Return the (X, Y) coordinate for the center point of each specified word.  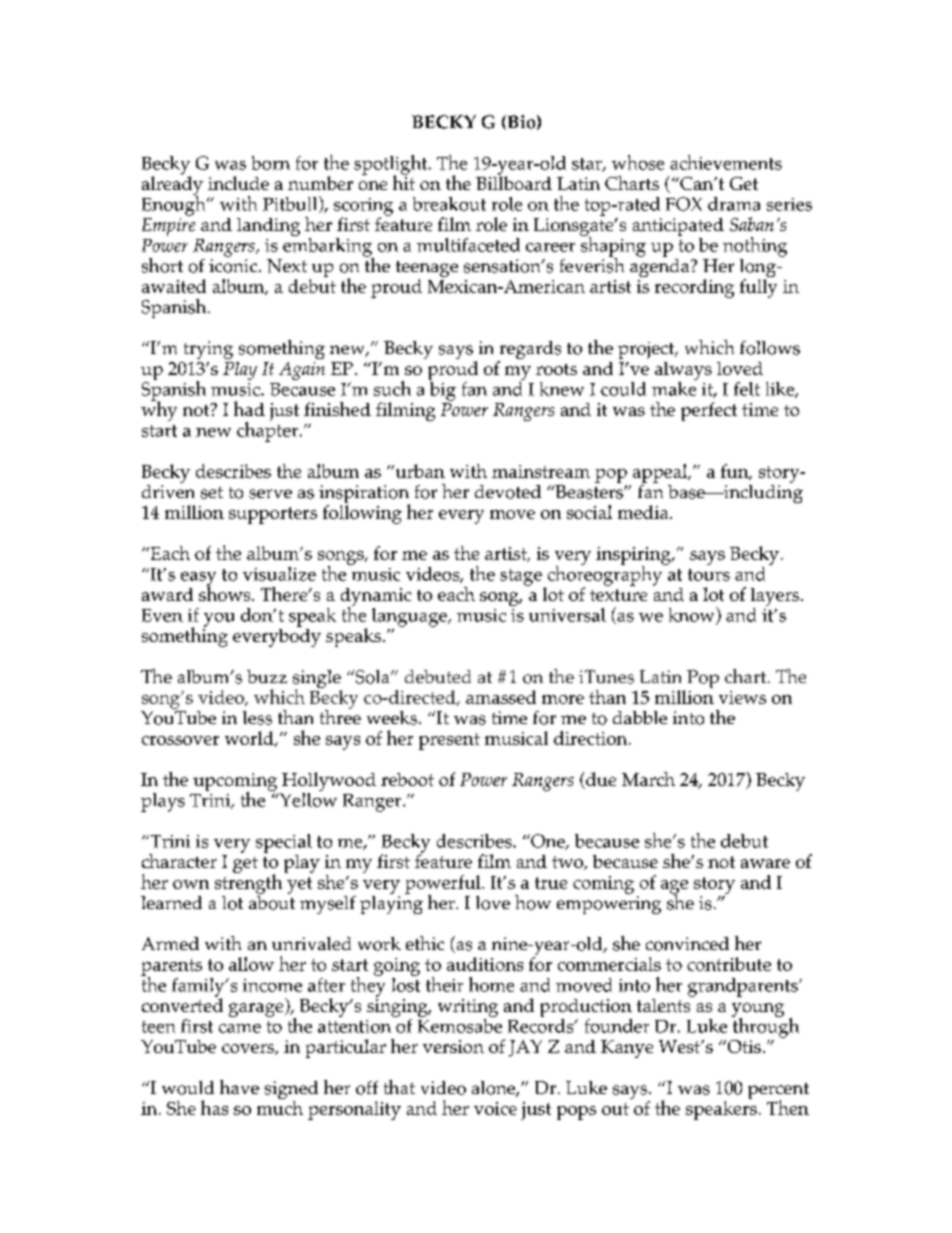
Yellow (307, 798)
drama (734, 204)
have (239, 1087)
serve (270, 494)
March (648, 779)
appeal (661, 473)
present (449, 741)
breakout (449, 204)
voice (495, 1108)
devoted (508, 492)
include (238, 183)
